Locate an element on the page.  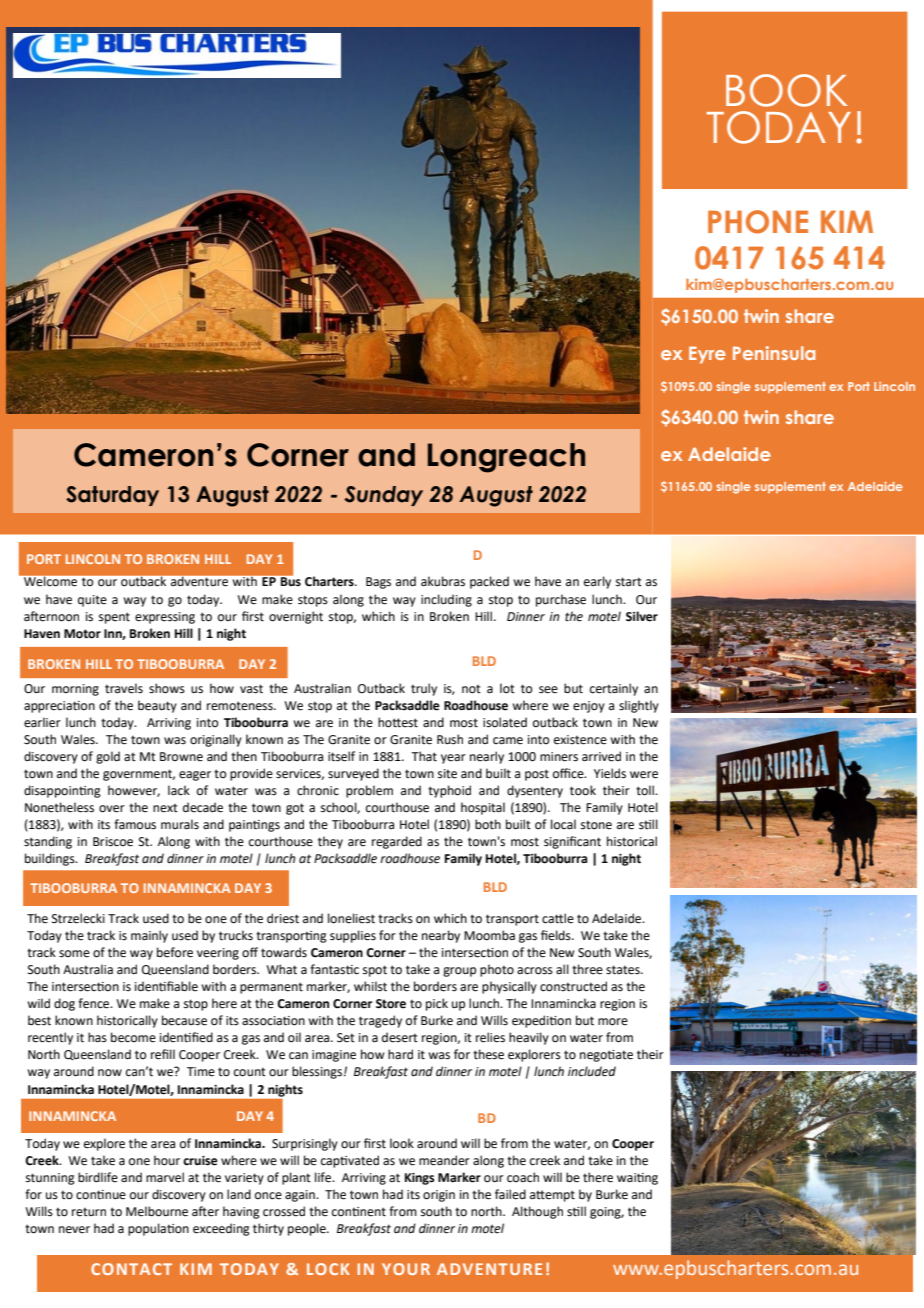
famous is located at coordinates (135, 824).
